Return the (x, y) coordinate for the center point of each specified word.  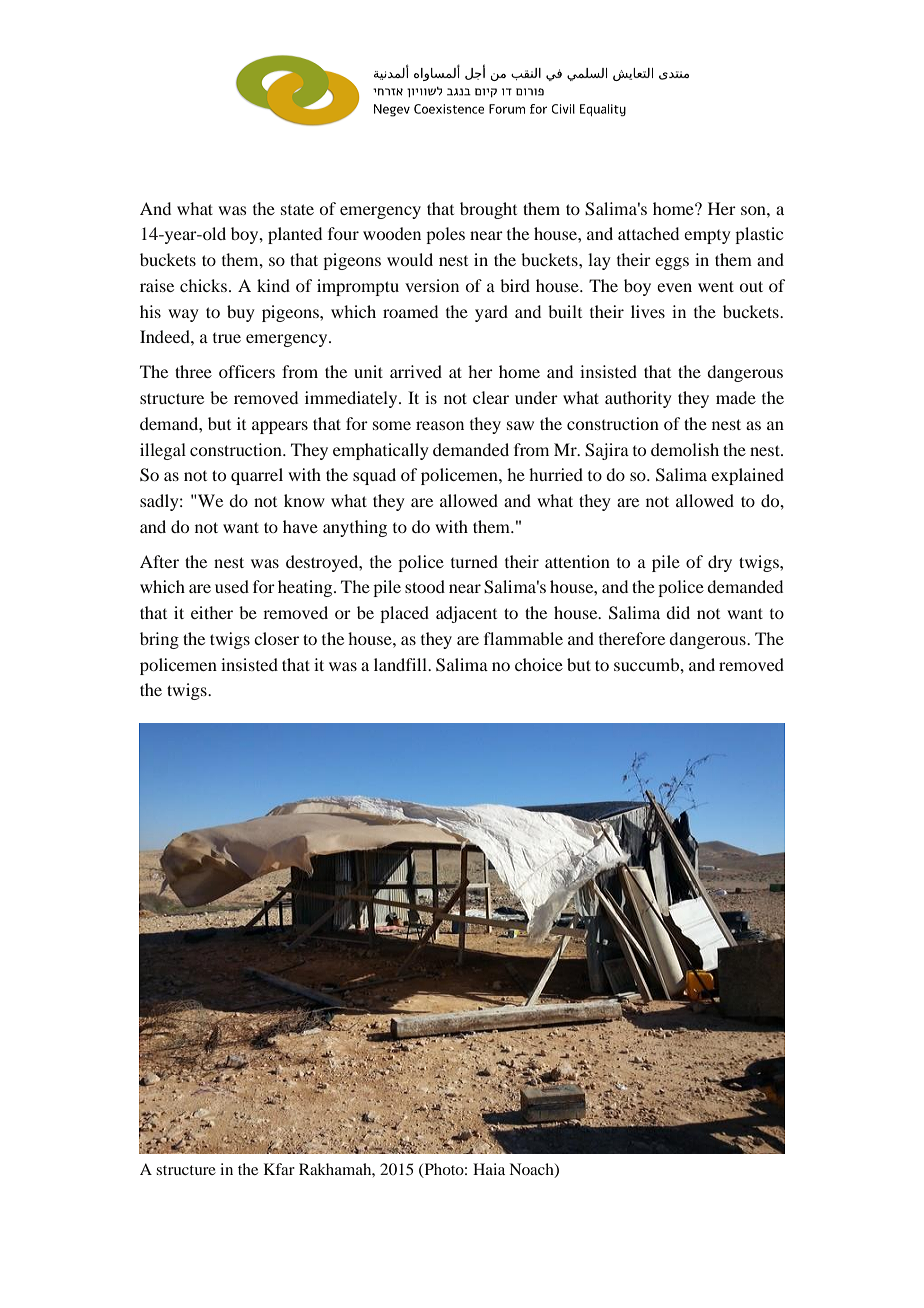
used (232, 586)
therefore (632, 638)
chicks (205, 285)
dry (720, 563)
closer (276, 638)
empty (707, 237)
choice (539, 664)
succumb (648, 664)
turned (474, 561)
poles (445, 235)
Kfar (279, 1169)
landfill (401, 664)
